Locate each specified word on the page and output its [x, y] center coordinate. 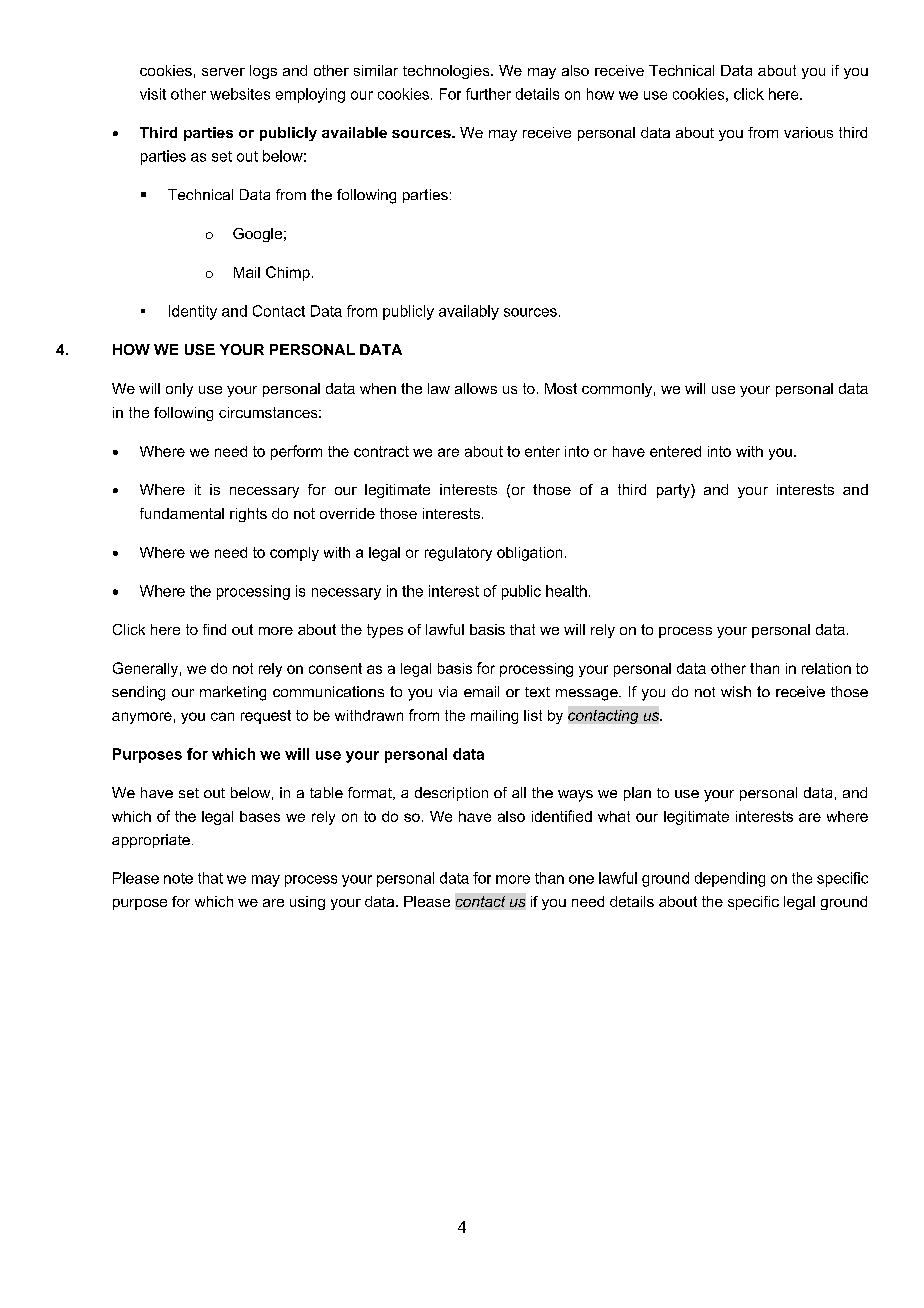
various [808, 132]
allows [476, 388]
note [178, 878]
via [448, 691]
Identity [193, 312]
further [488, 94]
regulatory [458, 554]
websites [240, 94]
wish [736, 691]
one [581, 879]
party [674, 491]
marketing [233, 693]
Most [561, 388]
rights [248, 515]
